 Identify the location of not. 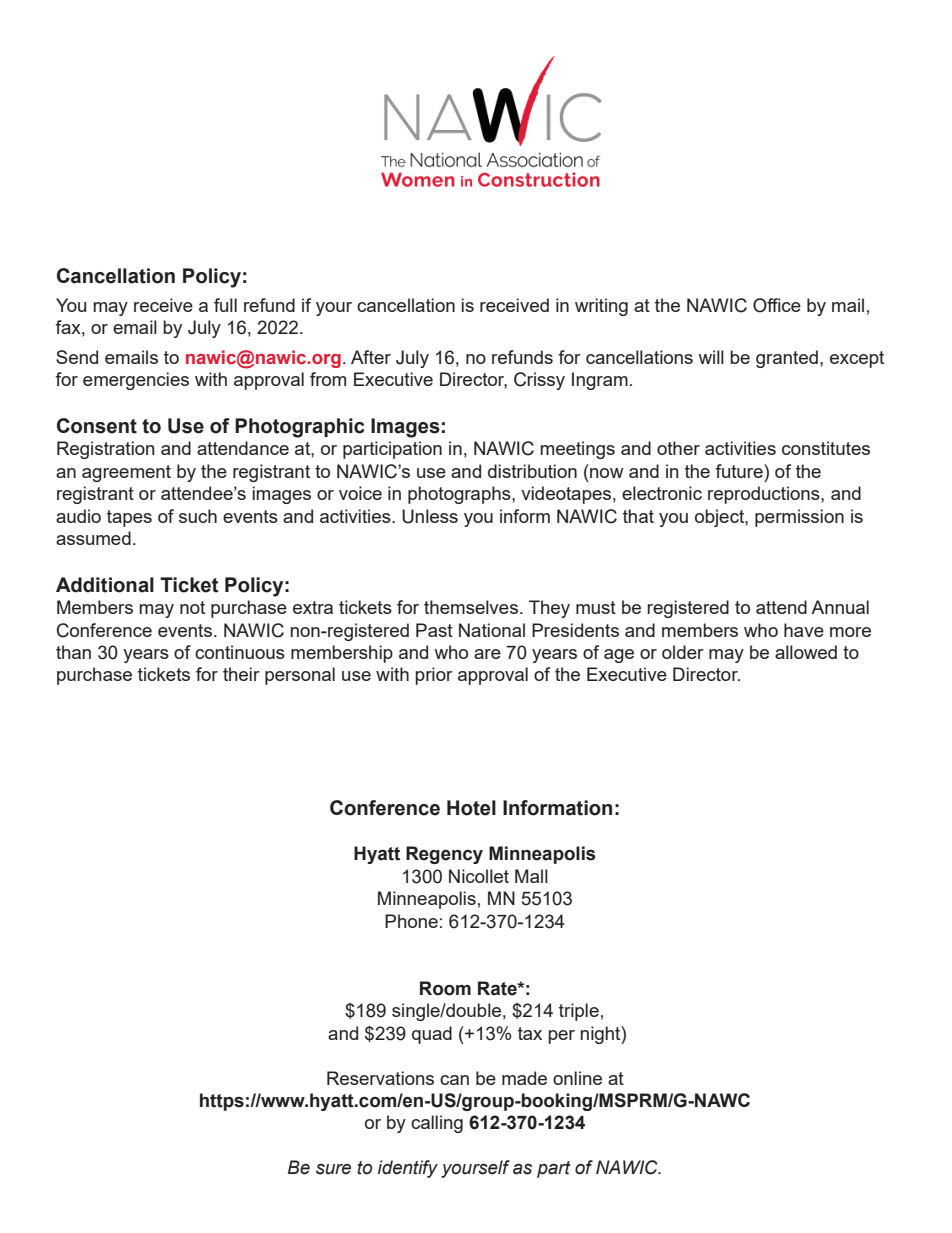
(192, 607).
